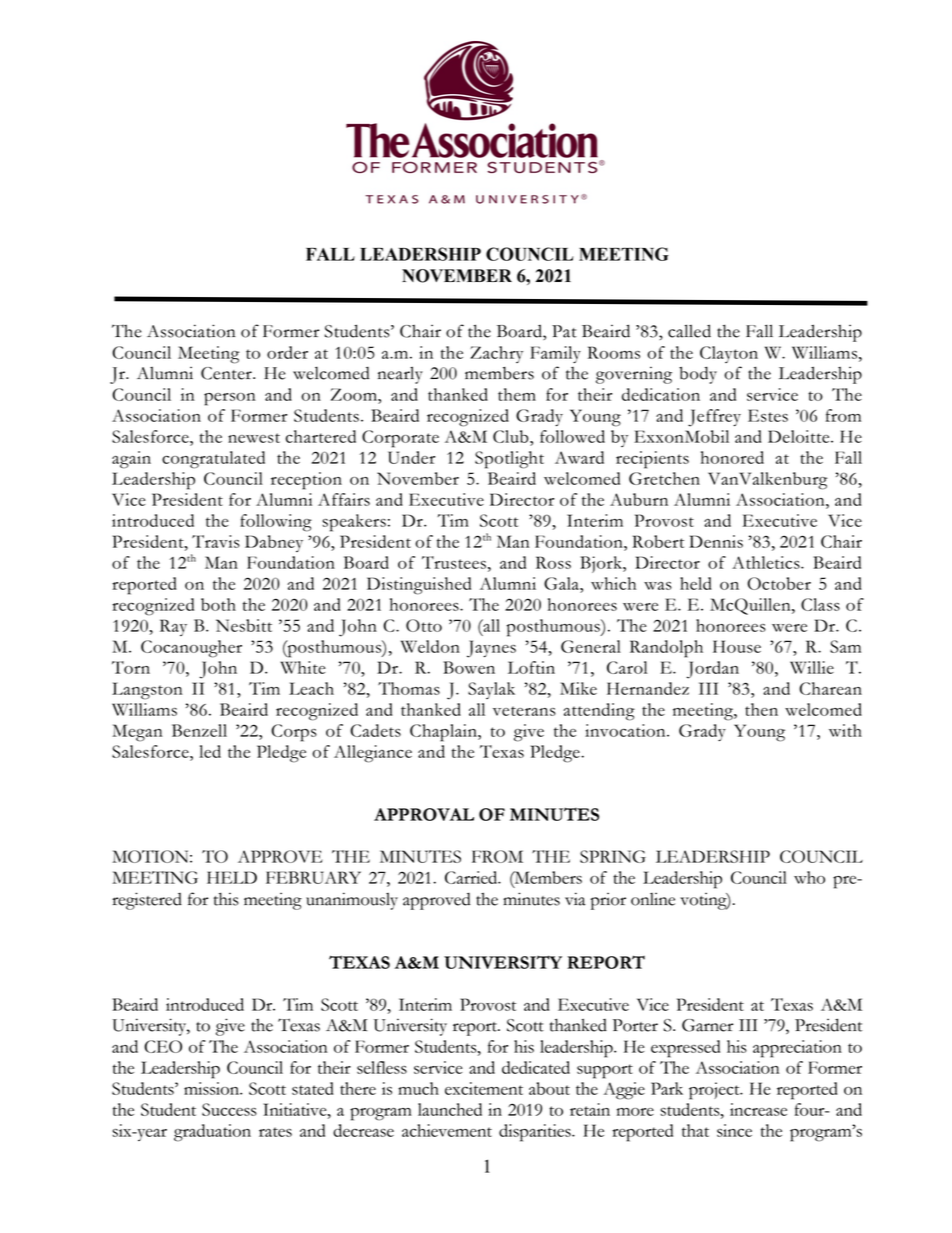 This screenshot has width=952, height=1233. I want to click on Center, so click(227, 373).
